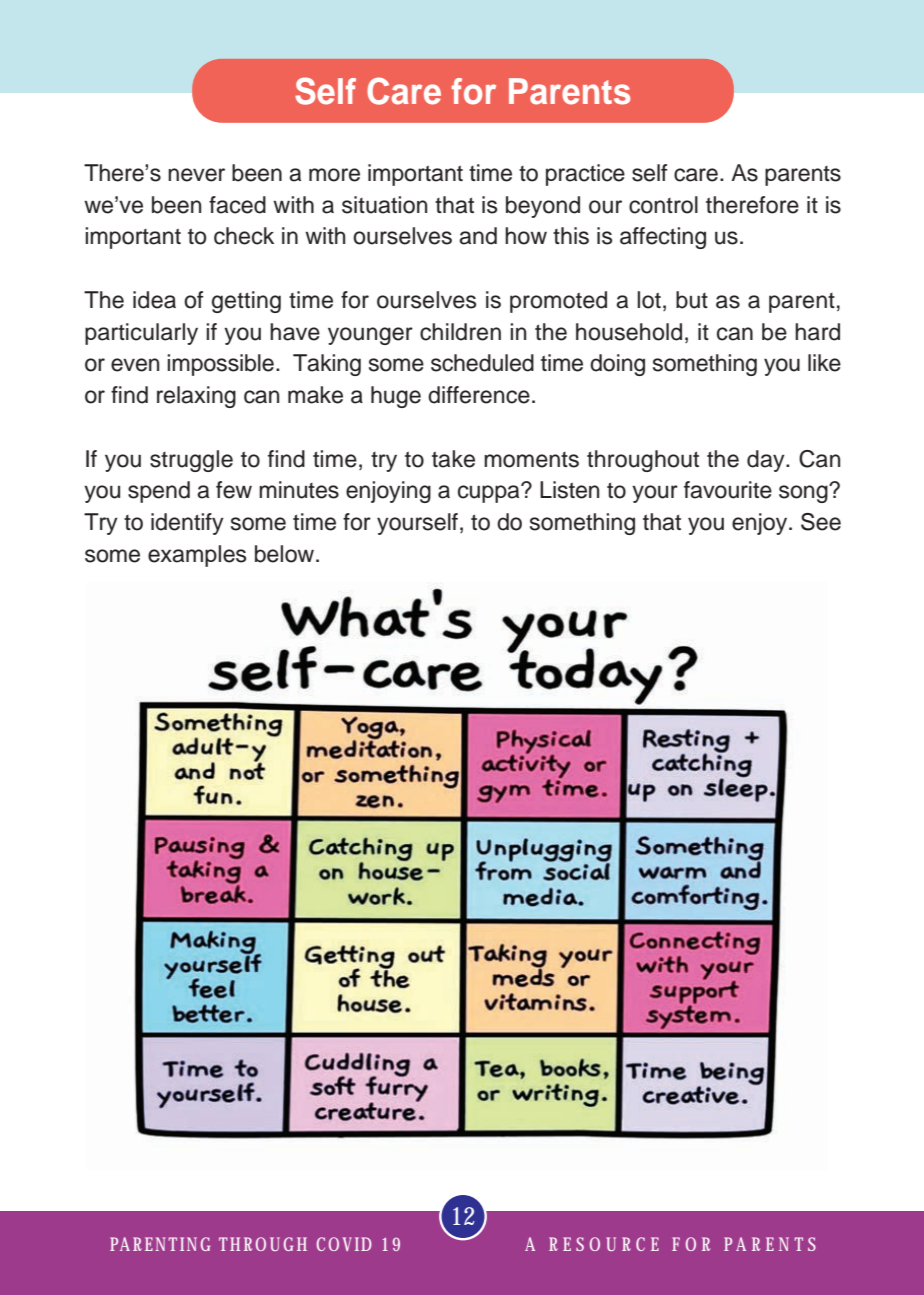  What do you see at coordinates (543, 207) in the document?
I see `beyond` at bounding box center [543, 207].
